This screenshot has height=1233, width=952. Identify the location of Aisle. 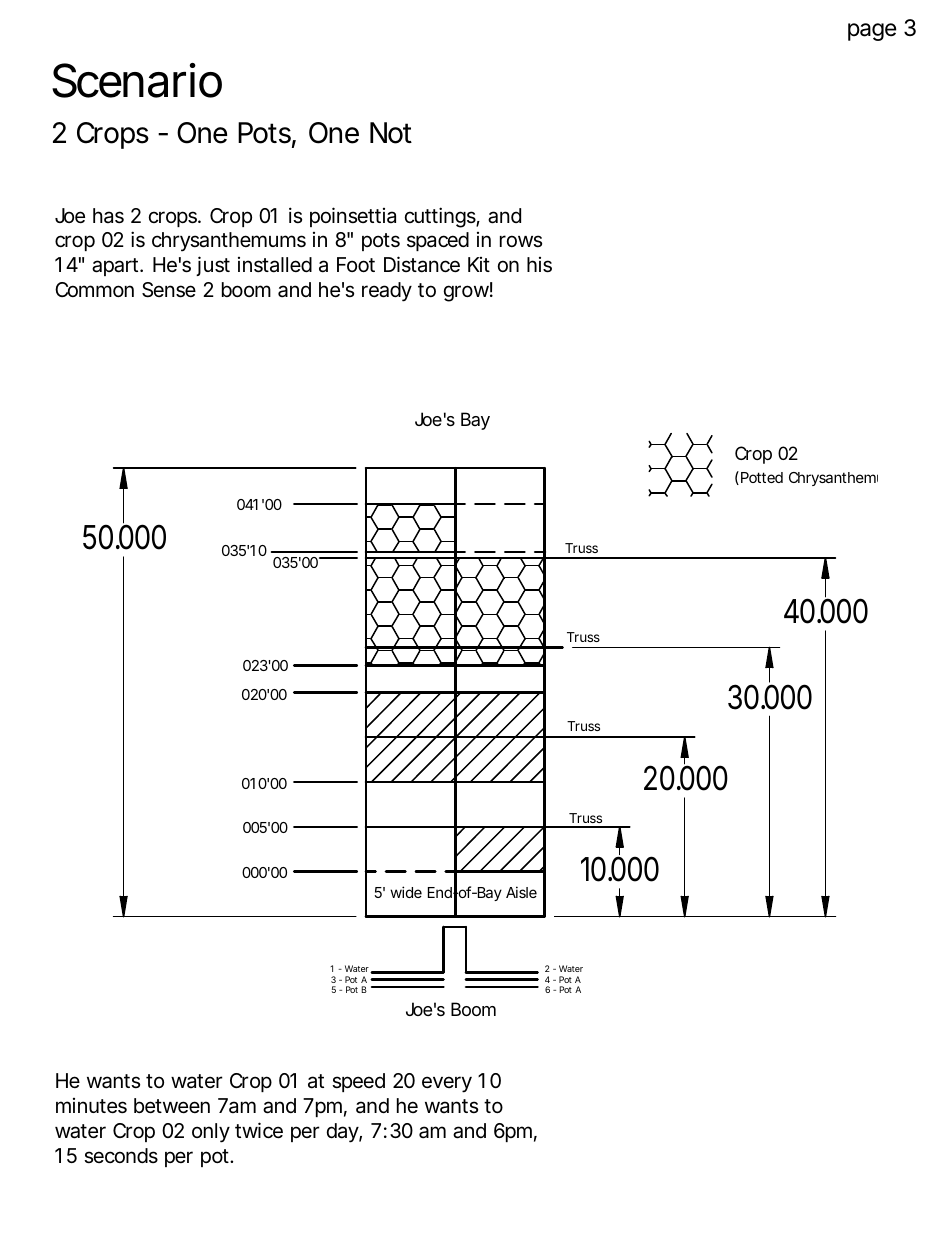
(521, 892).
